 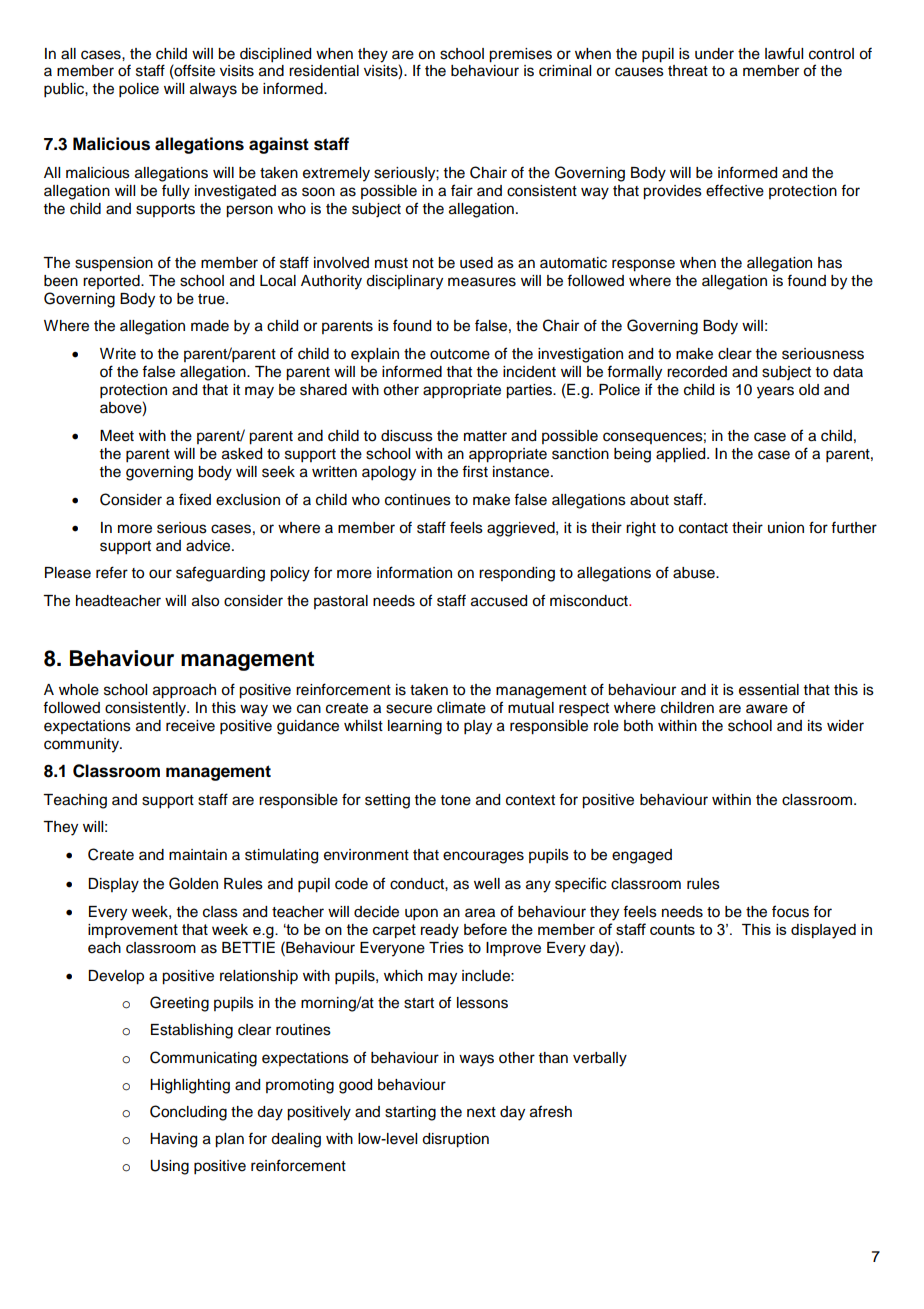 What do you see at coordinates (205, 601) in the image?
I see `also` at bounding box center [205, 601].
